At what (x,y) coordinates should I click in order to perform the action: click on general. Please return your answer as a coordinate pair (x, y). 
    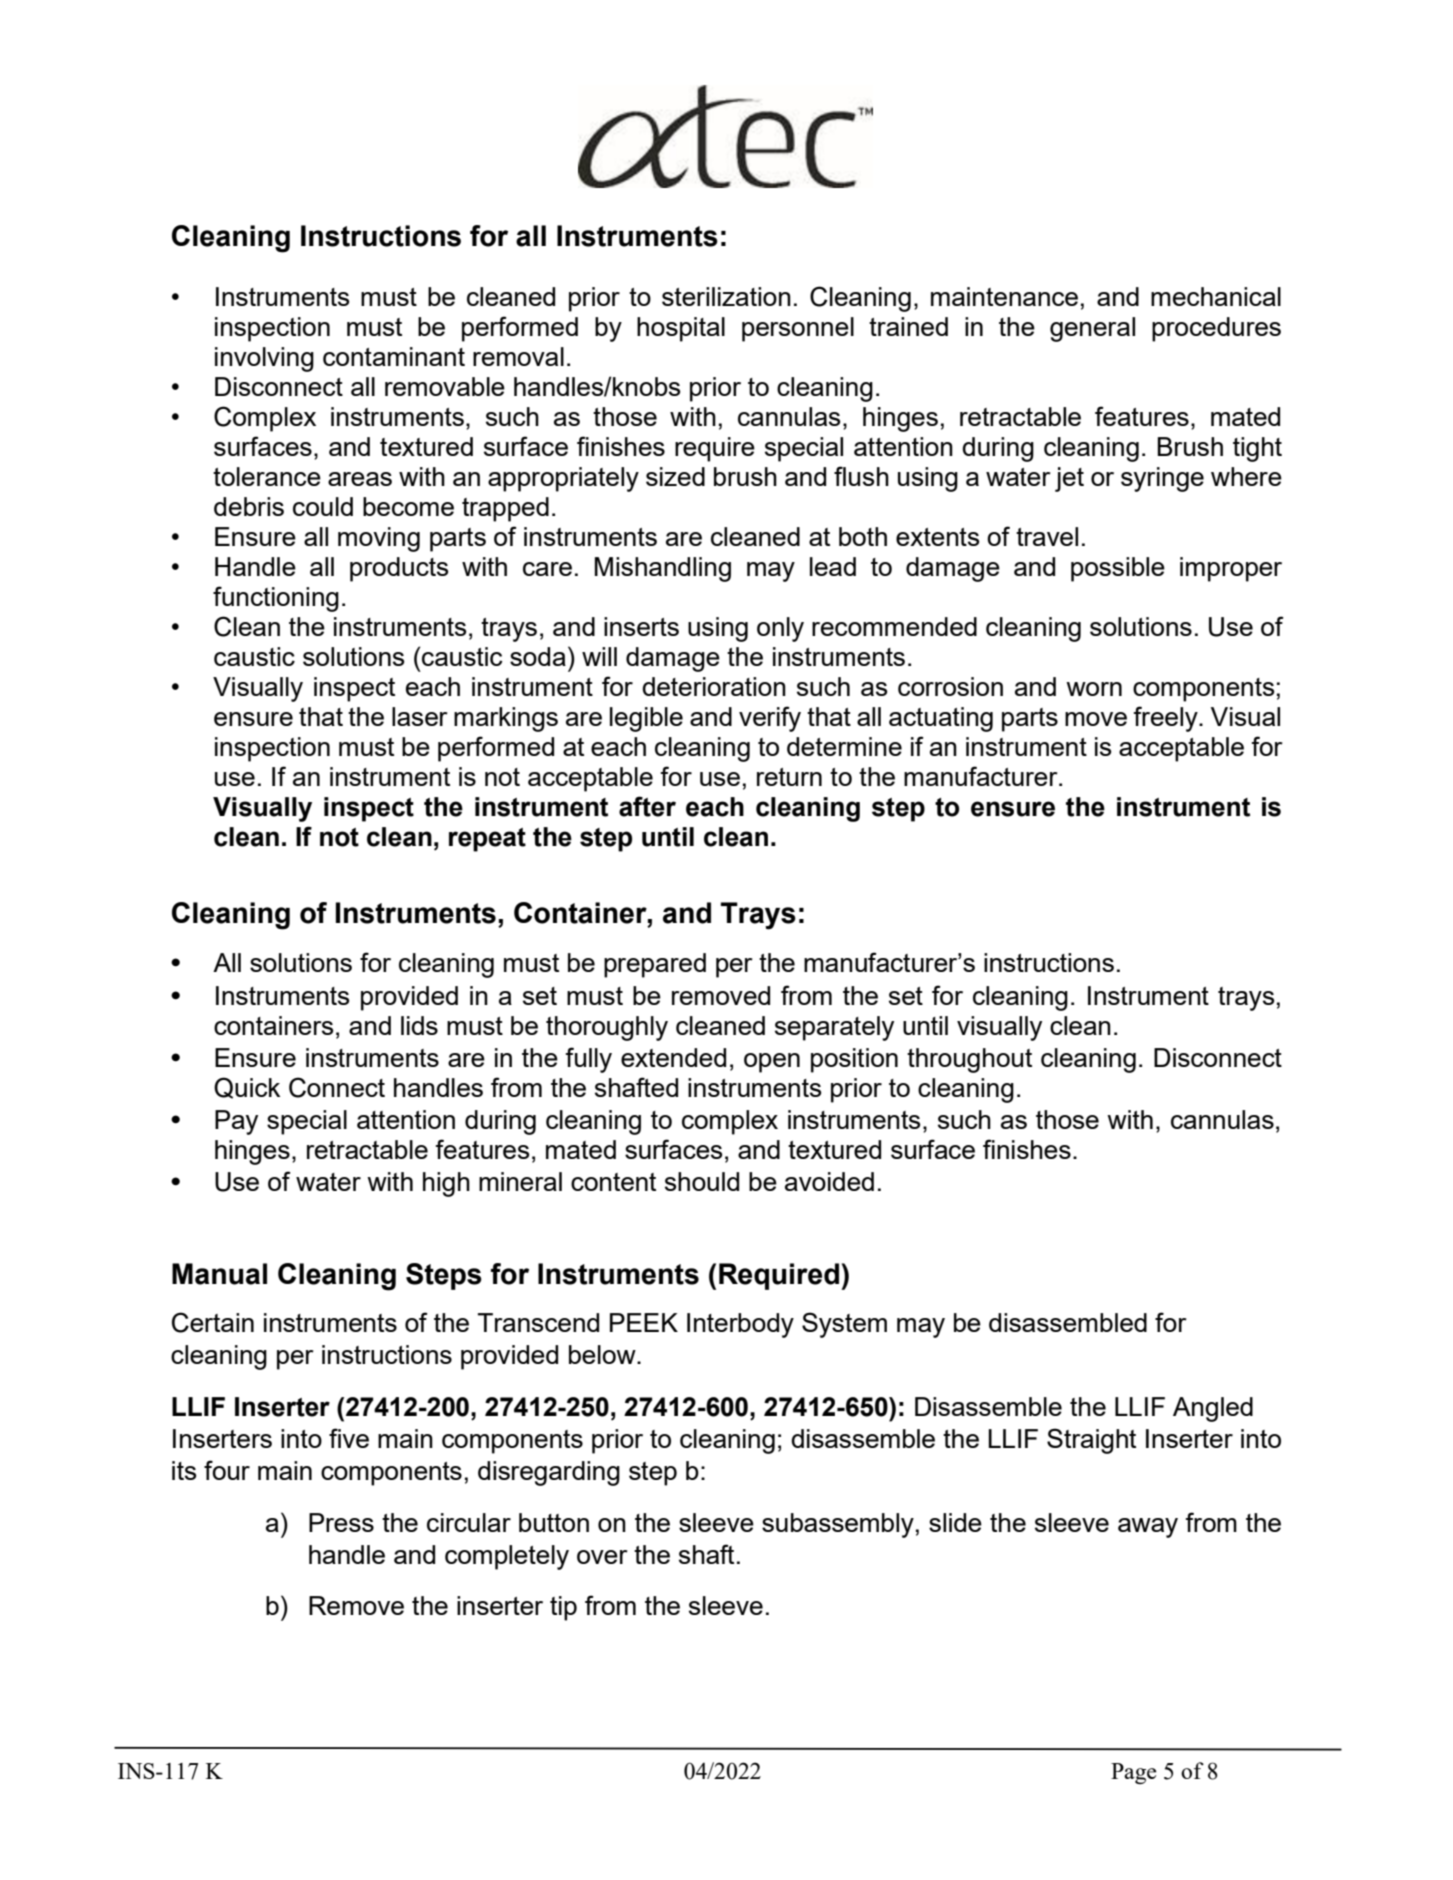
    Looking at the image, I should click on (1092, 329).
